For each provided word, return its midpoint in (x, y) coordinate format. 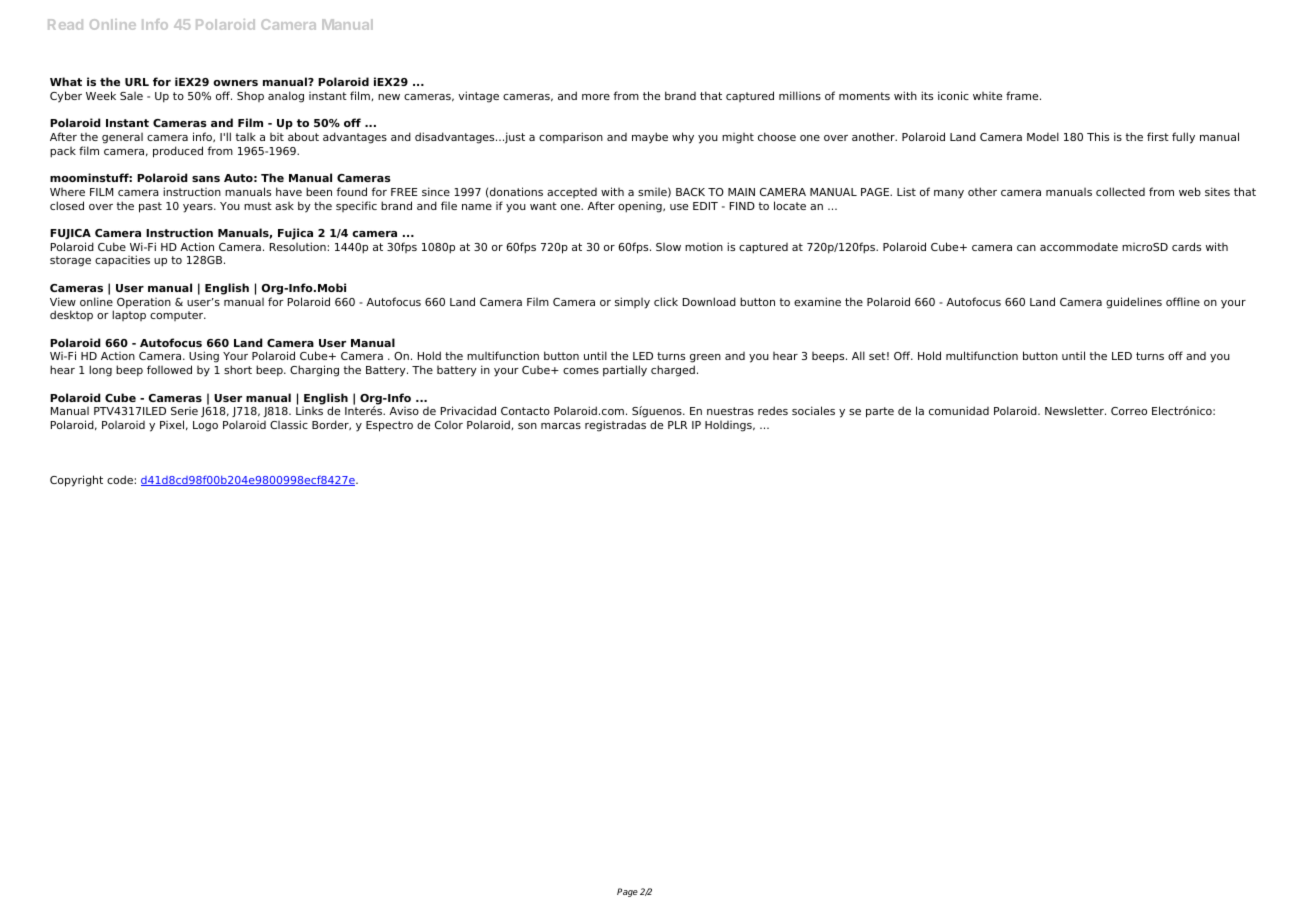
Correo (1129, 411)
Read (65, 24)
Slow (668, 247)
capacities (122, 261)
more (596, 97)
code (121, 479)
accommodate (1079, 247)
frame (1023, 95)
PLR (677, 425)
